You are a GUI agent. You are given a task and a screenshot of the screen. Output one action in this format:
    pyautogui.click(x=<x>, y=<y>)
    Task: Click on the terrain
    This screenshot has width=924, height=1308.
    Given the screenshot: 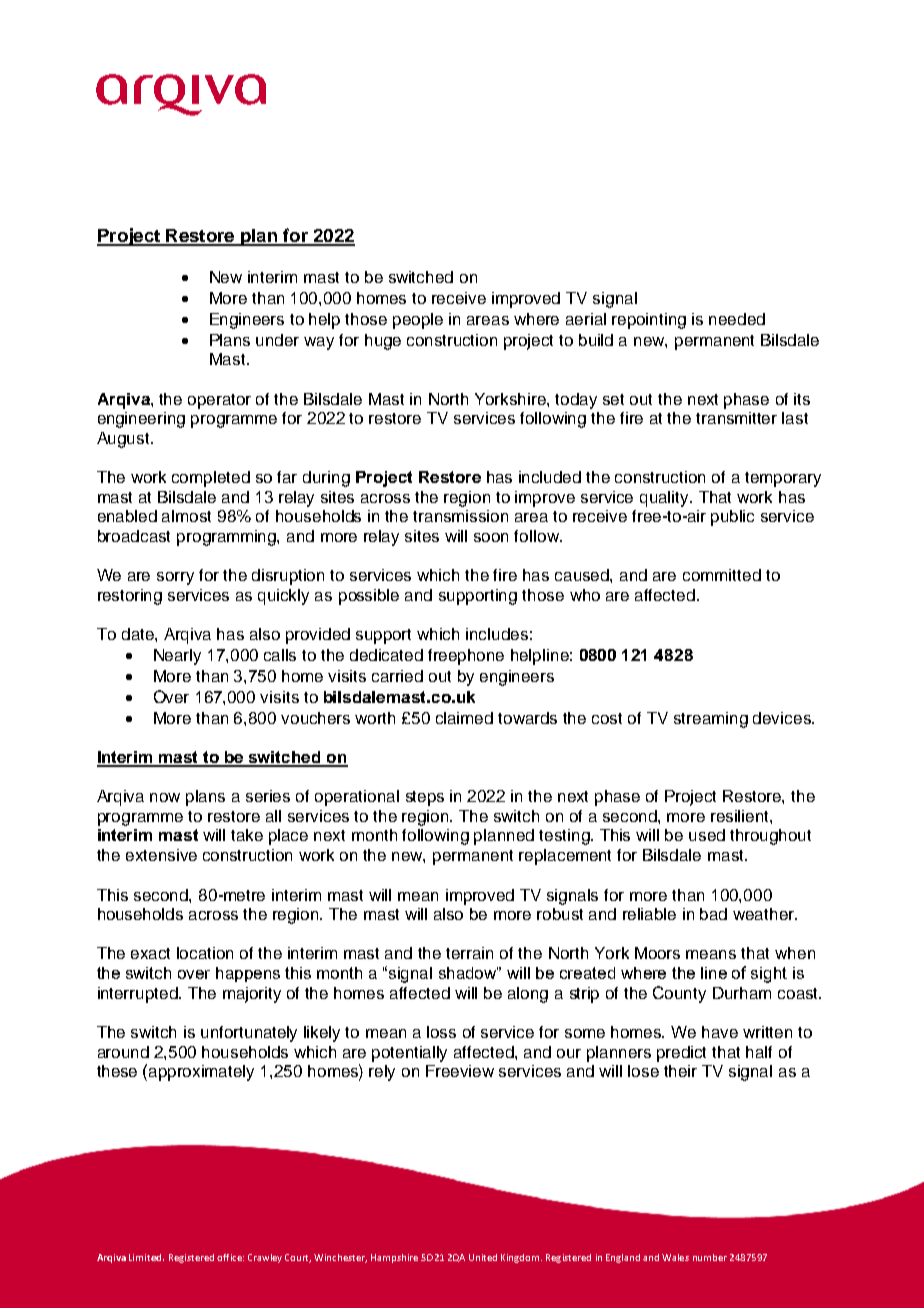 What is the action you would take?
    pyautogui.click(x=469, y=953)
